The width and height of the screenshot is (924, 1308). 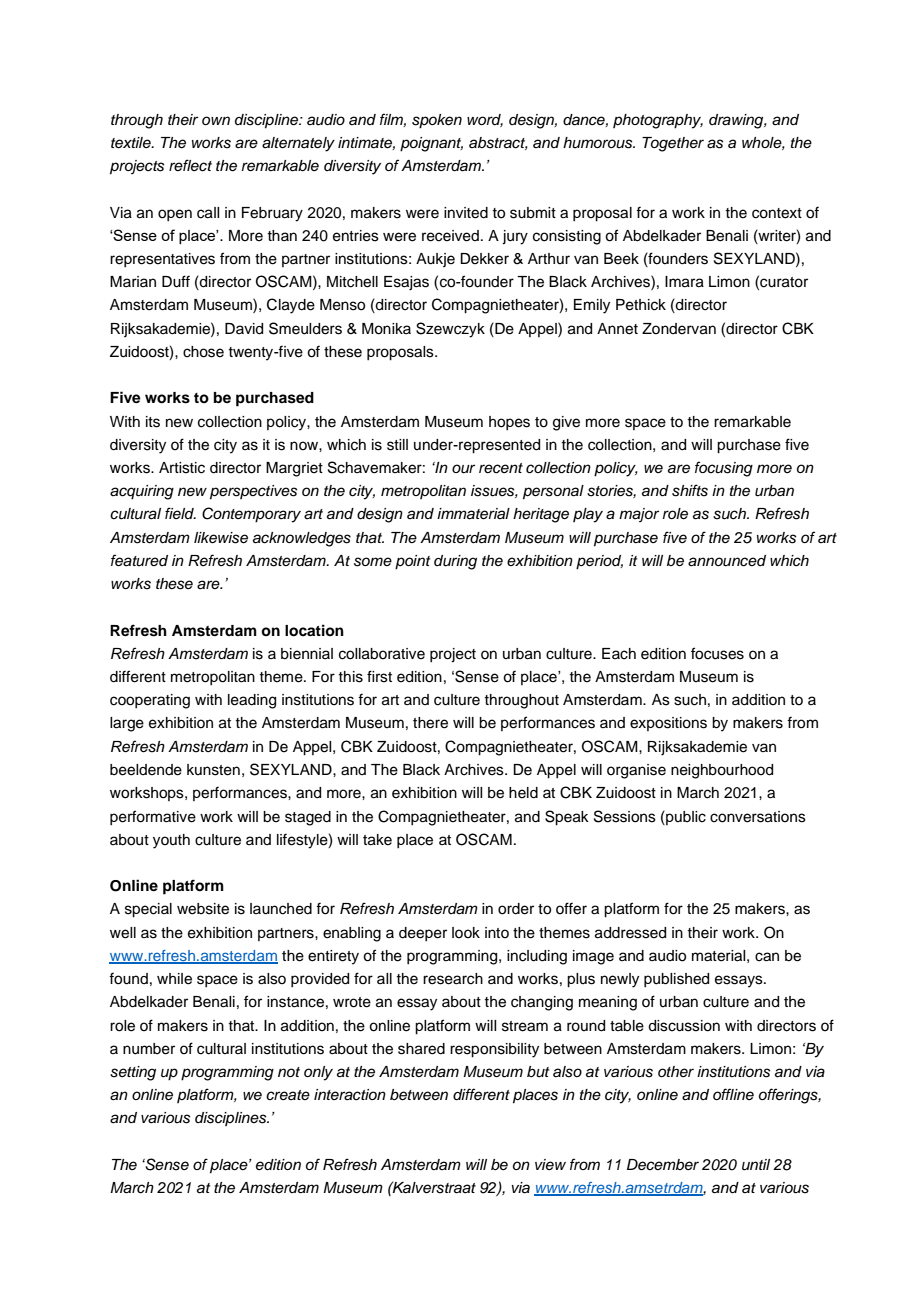 I want to click on reflect, so click(x=190, y=165).
